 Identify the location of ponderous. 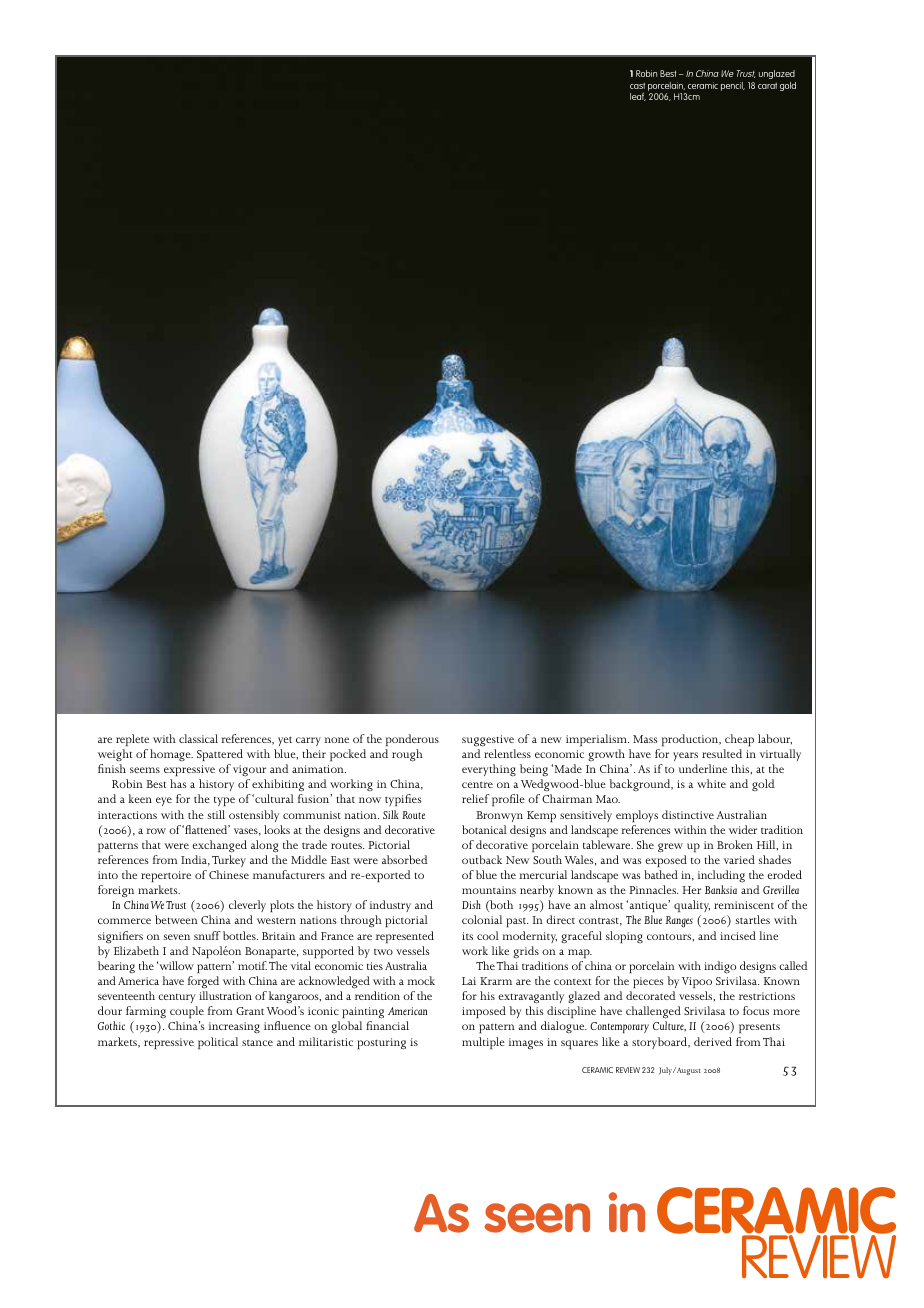
(412, 740).
